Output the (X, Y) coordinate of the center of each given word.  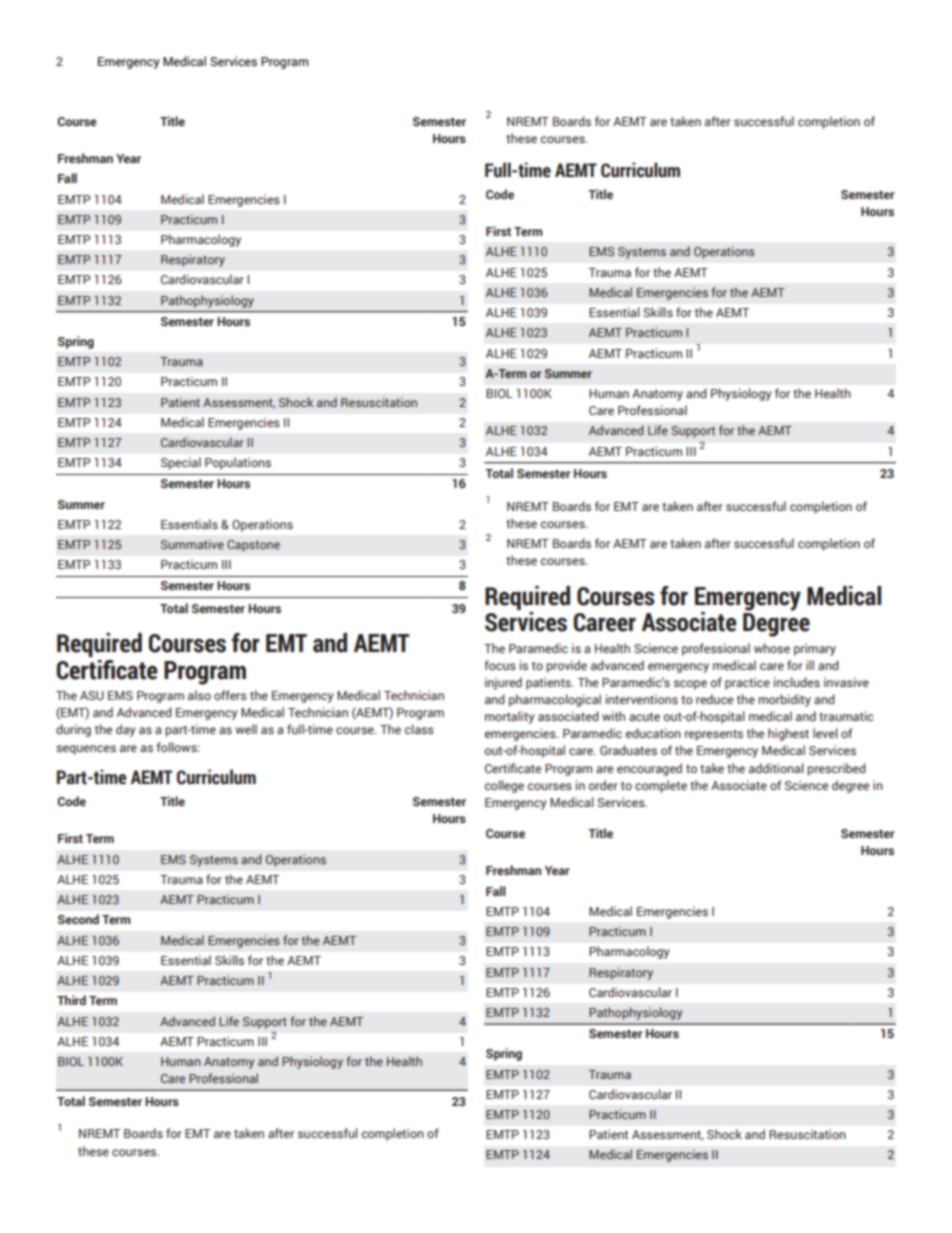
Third (71, 1000)
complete (661, 786)
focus (500, 665)
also (199, 695)
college (504, 786)
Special (181, 463)
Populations (238, 463)
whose (772, 648)
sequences (86, 750)
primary (815, 649)
